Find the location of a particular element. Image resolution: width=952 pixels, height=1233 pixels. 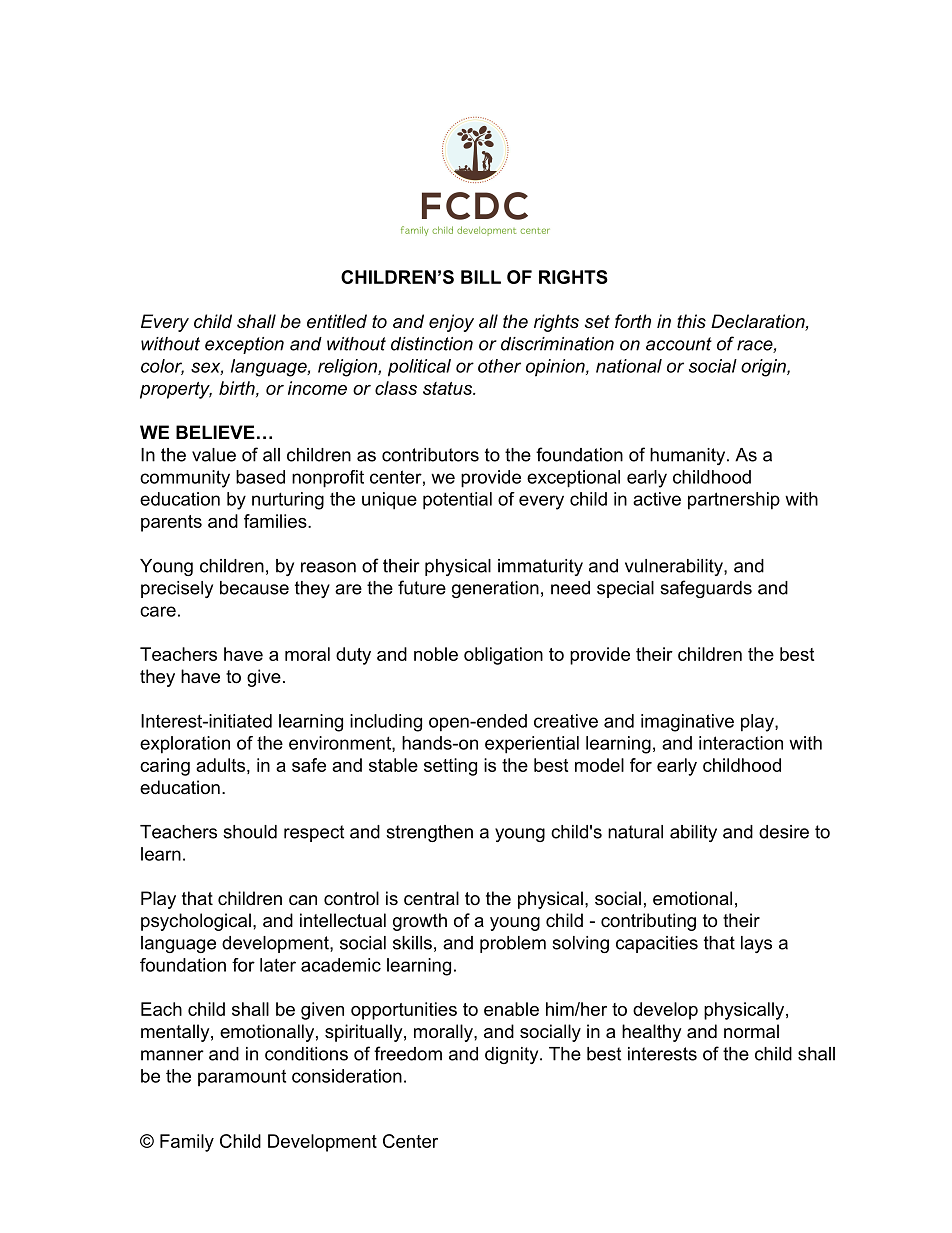

central is located at coordinates (431, 898).
